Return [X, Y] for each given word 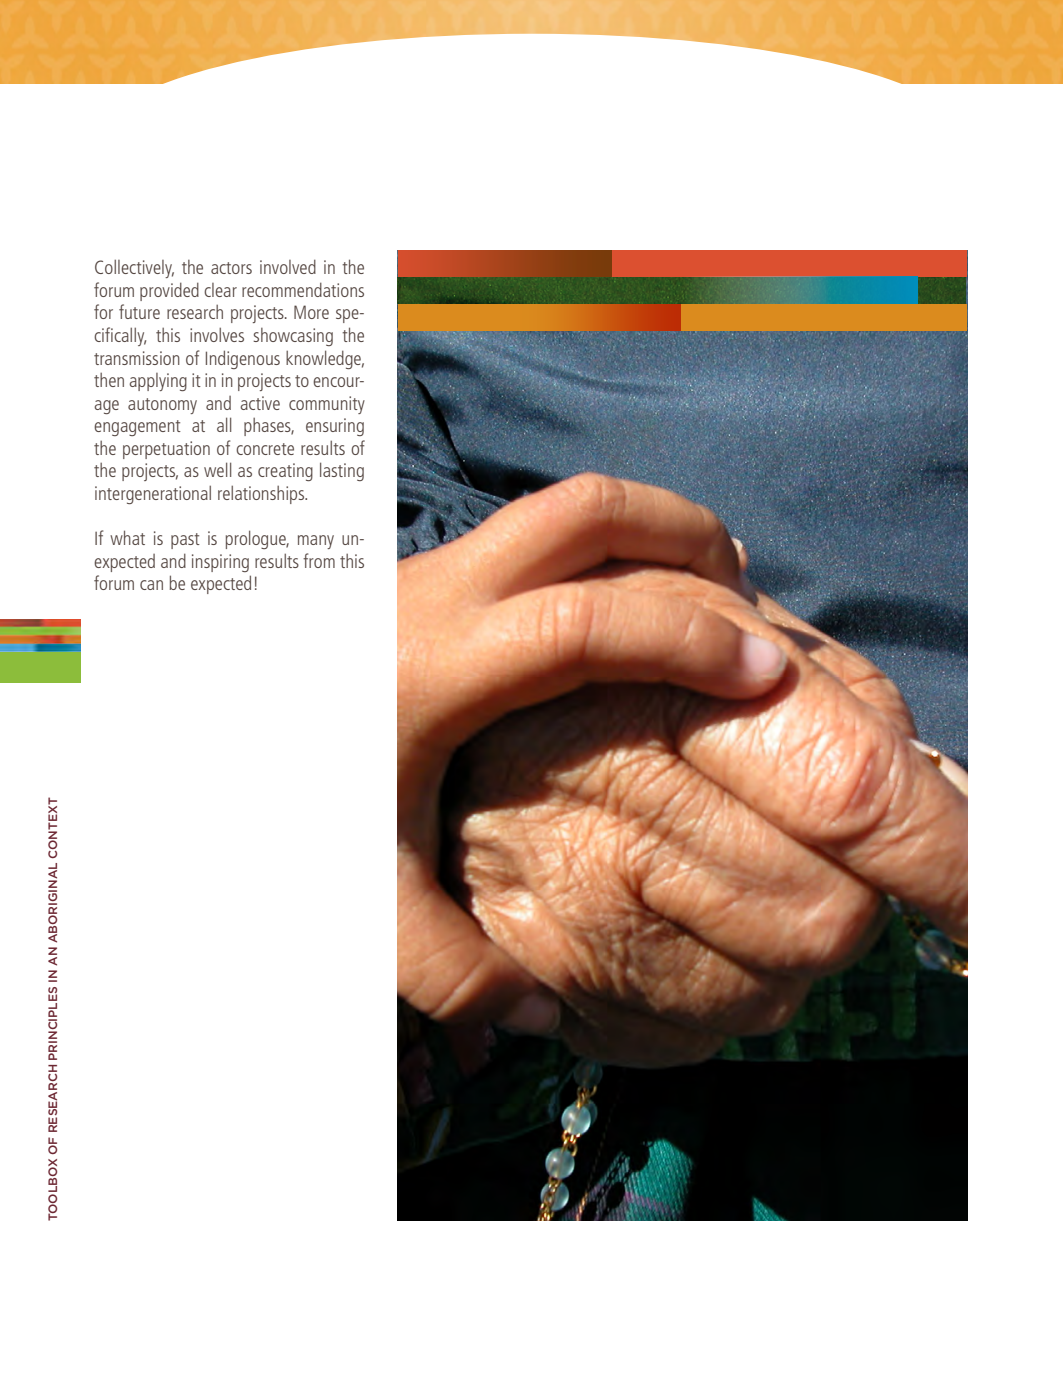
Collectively [134, 268]
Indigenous [243, 359]
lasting [342, 471]
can [151, 585]
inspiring [220, 563]
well [217, 469]
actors [231, 268]
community [327, 405]
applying [158, 382]
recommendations [303, 289]
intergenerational [153, 494]
